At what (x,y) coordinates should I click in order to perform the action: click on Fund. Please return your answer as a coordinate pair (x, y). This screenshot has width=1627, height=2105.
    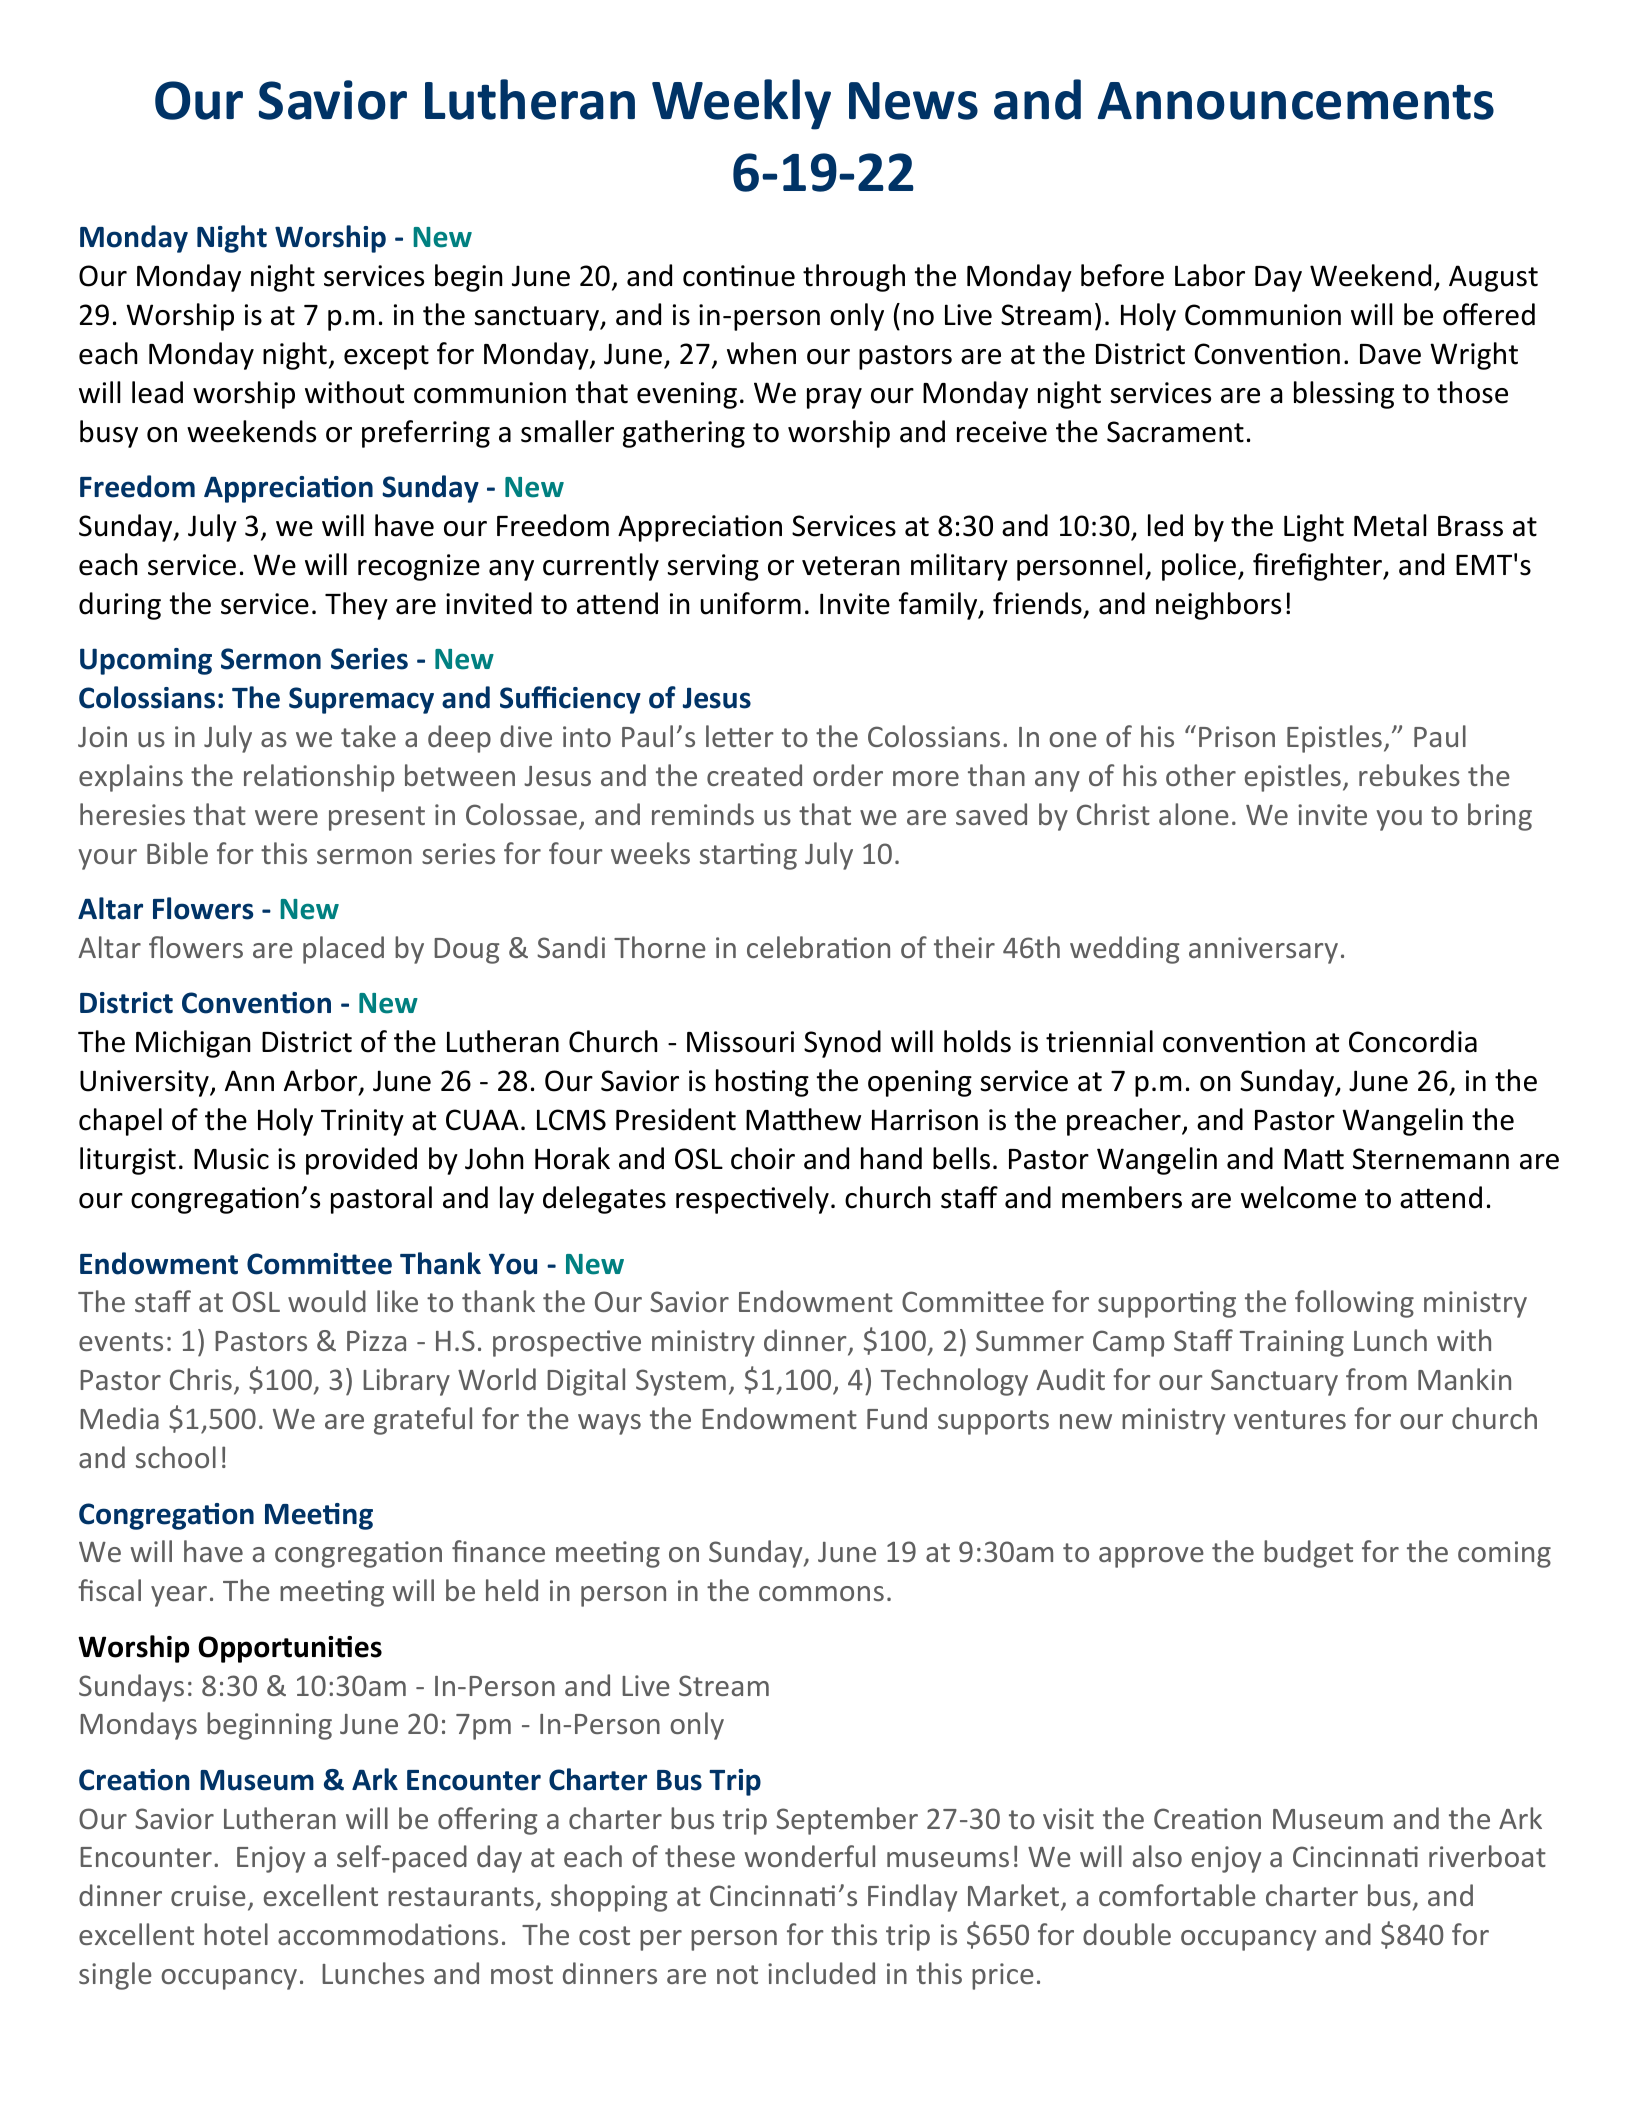
    Looking at the image, I should click on (897, 1418).
